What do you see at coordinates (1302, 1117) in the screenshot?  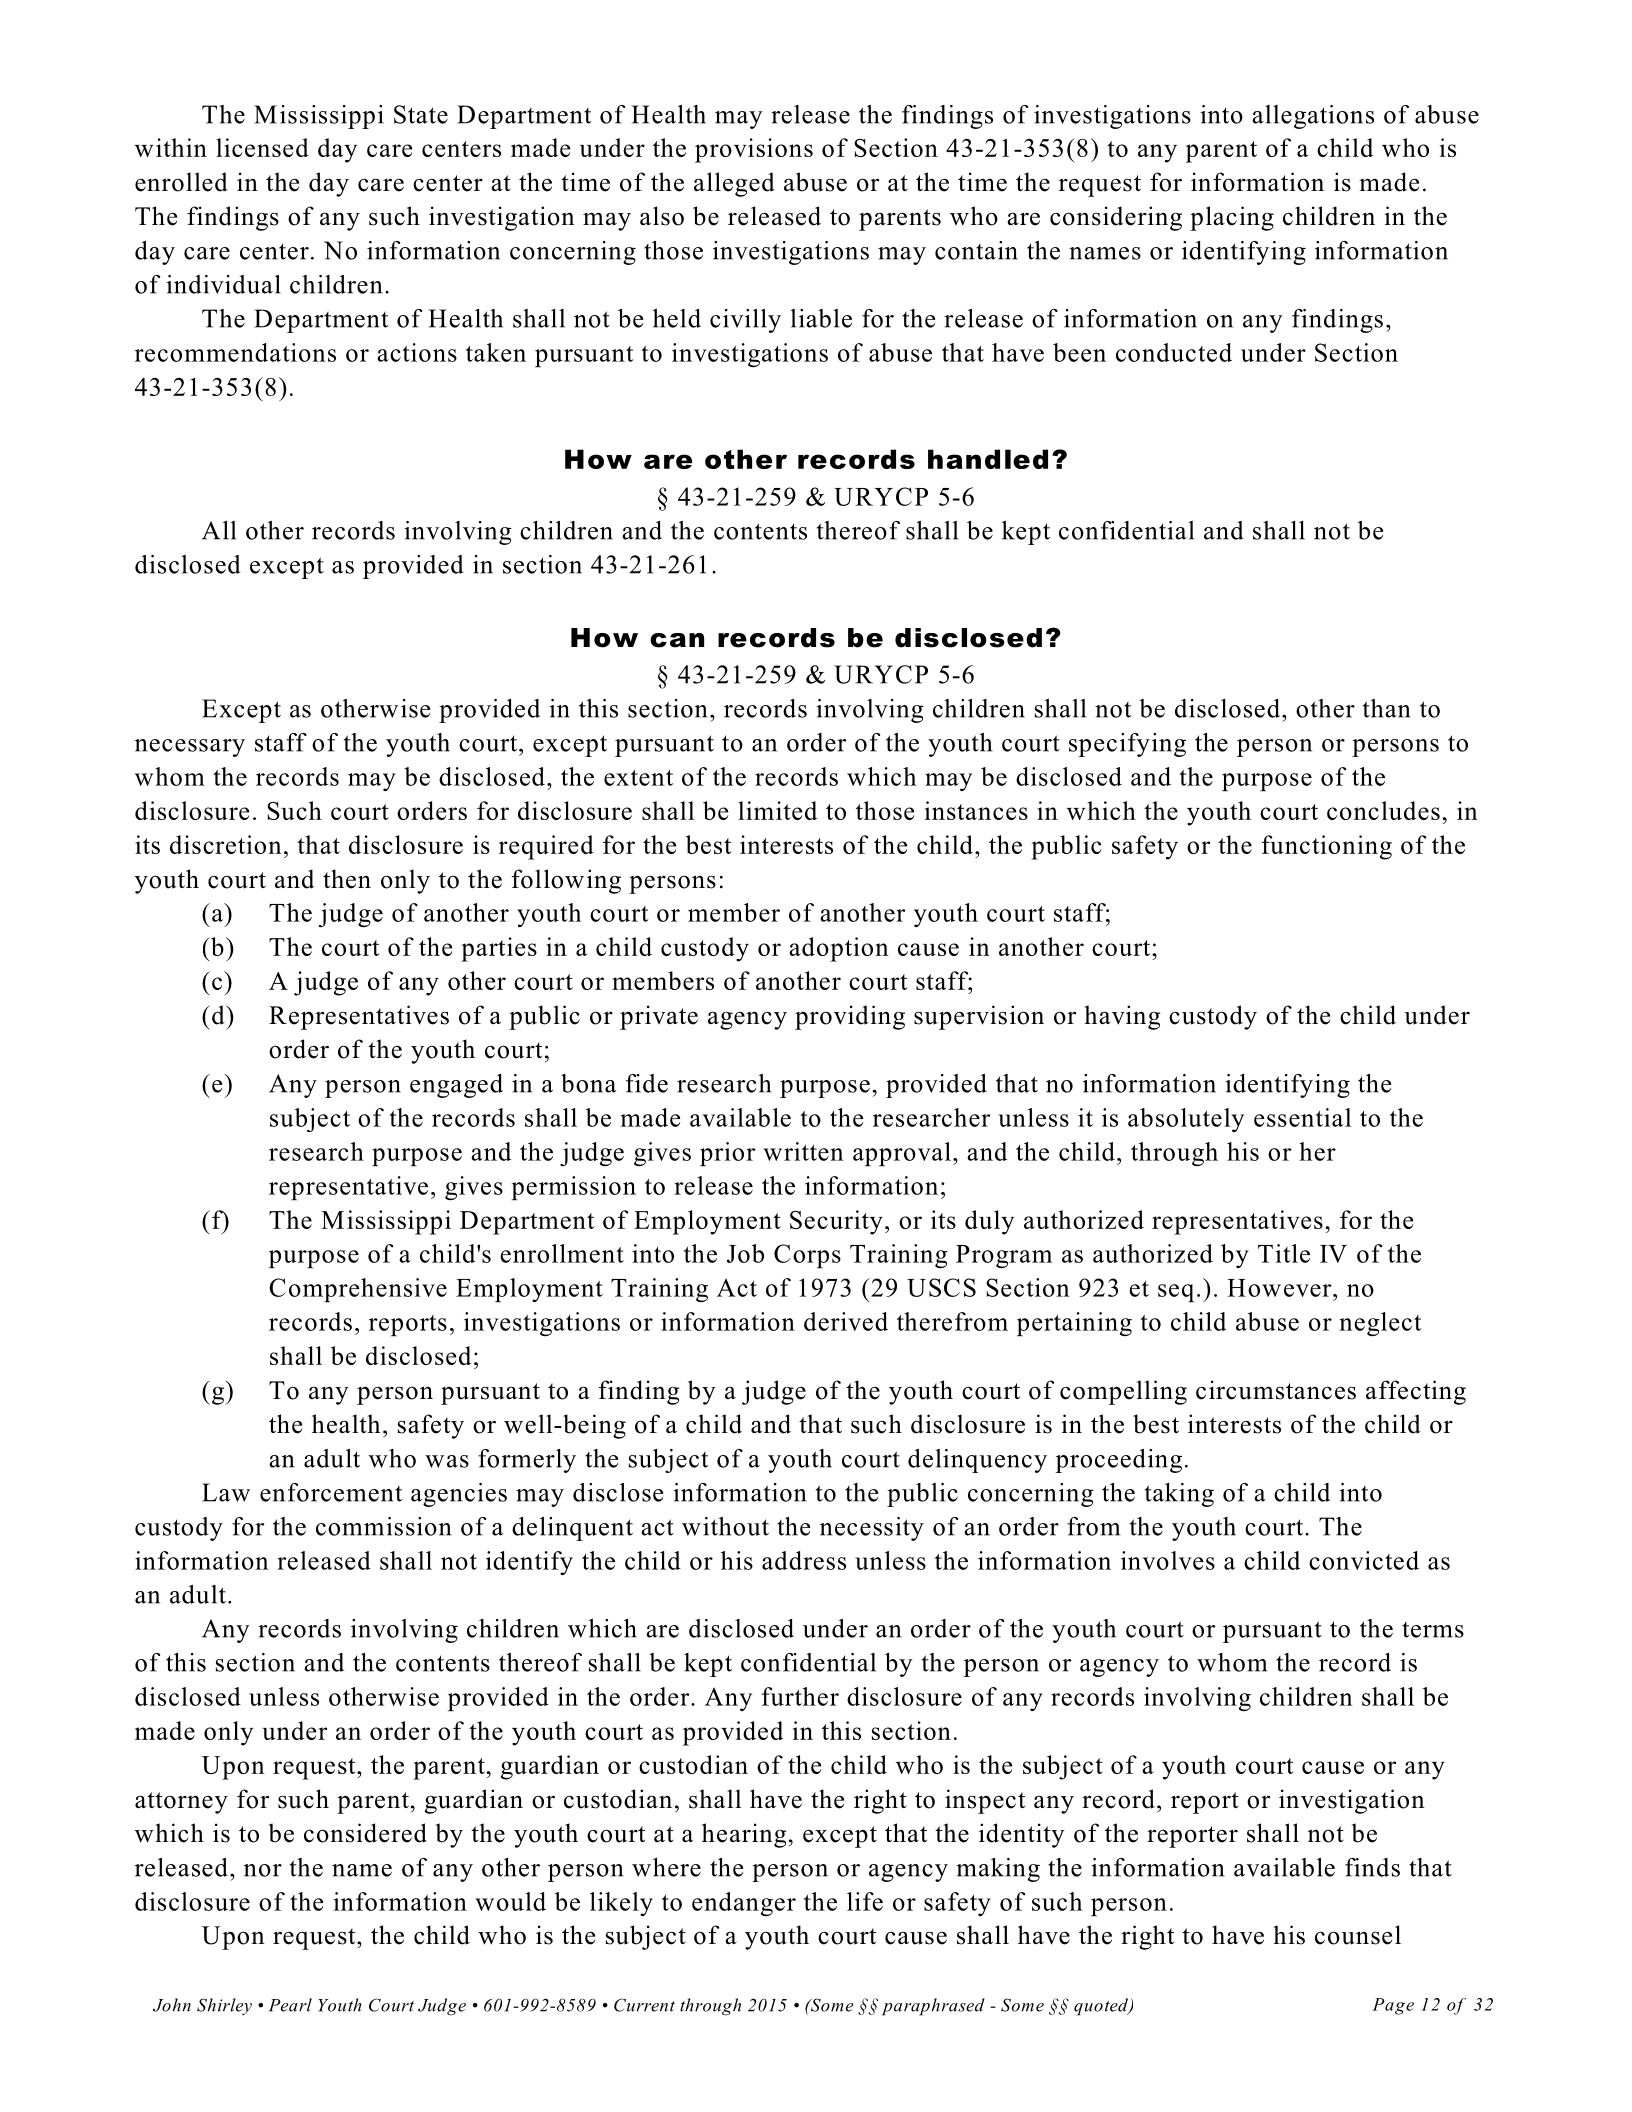 I see `essential` at bounding box center [1302, 1117].
